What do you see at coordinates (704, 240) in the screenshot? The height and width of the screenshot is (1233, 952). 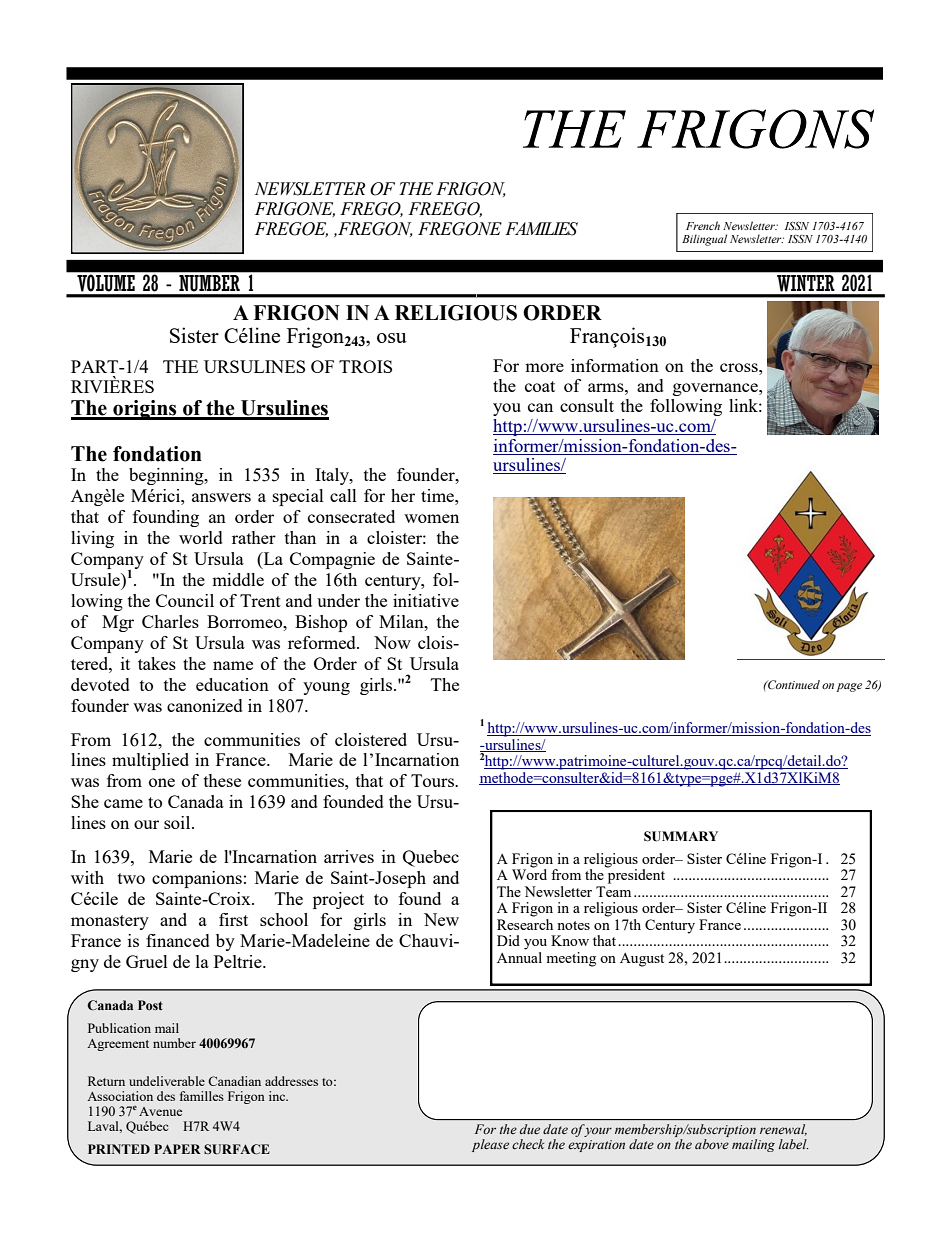 I see `Bilingual` at bounding box center [704, 240].
